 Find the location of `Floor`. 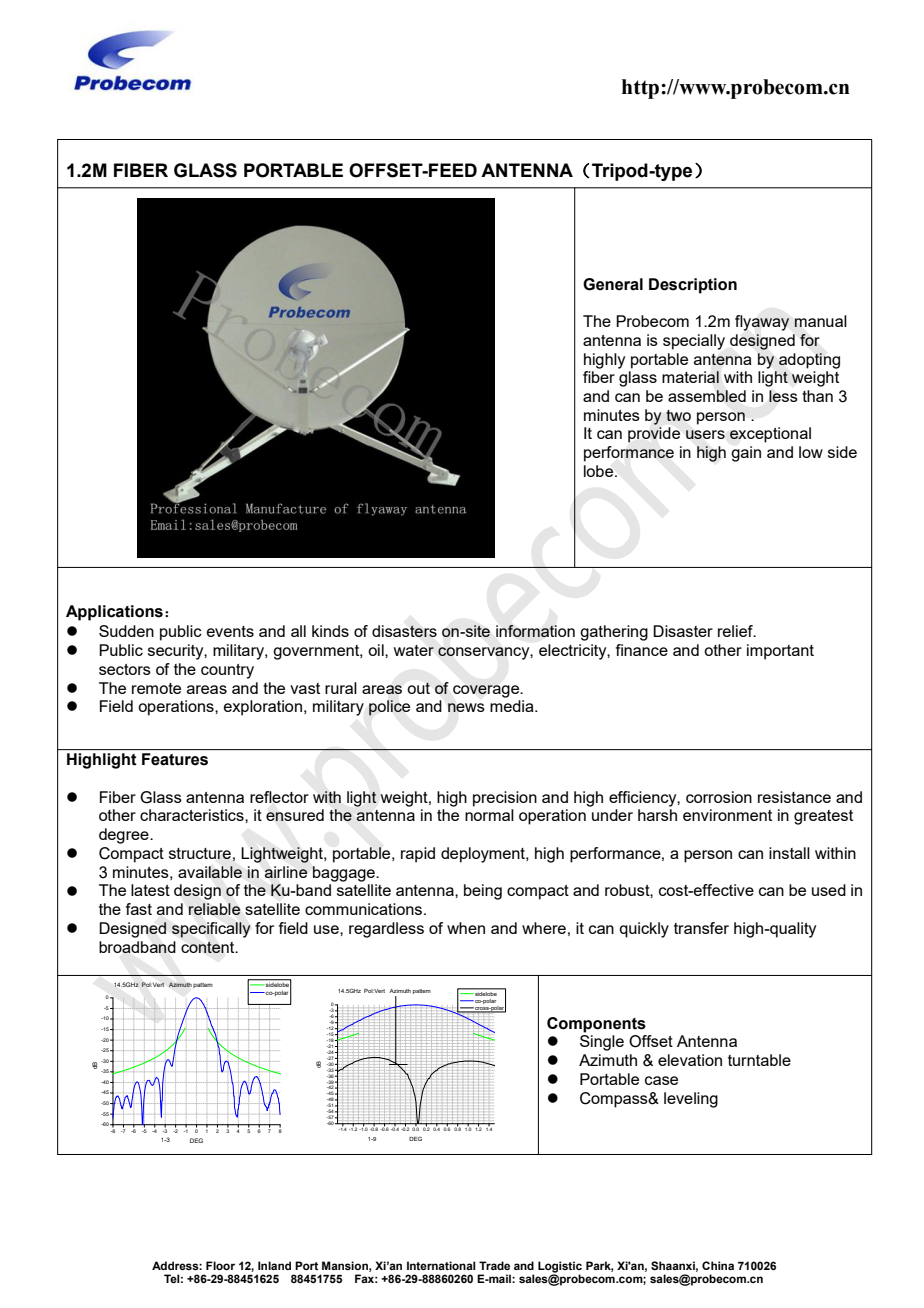

Floor is located at coordinates (220, 1265).
